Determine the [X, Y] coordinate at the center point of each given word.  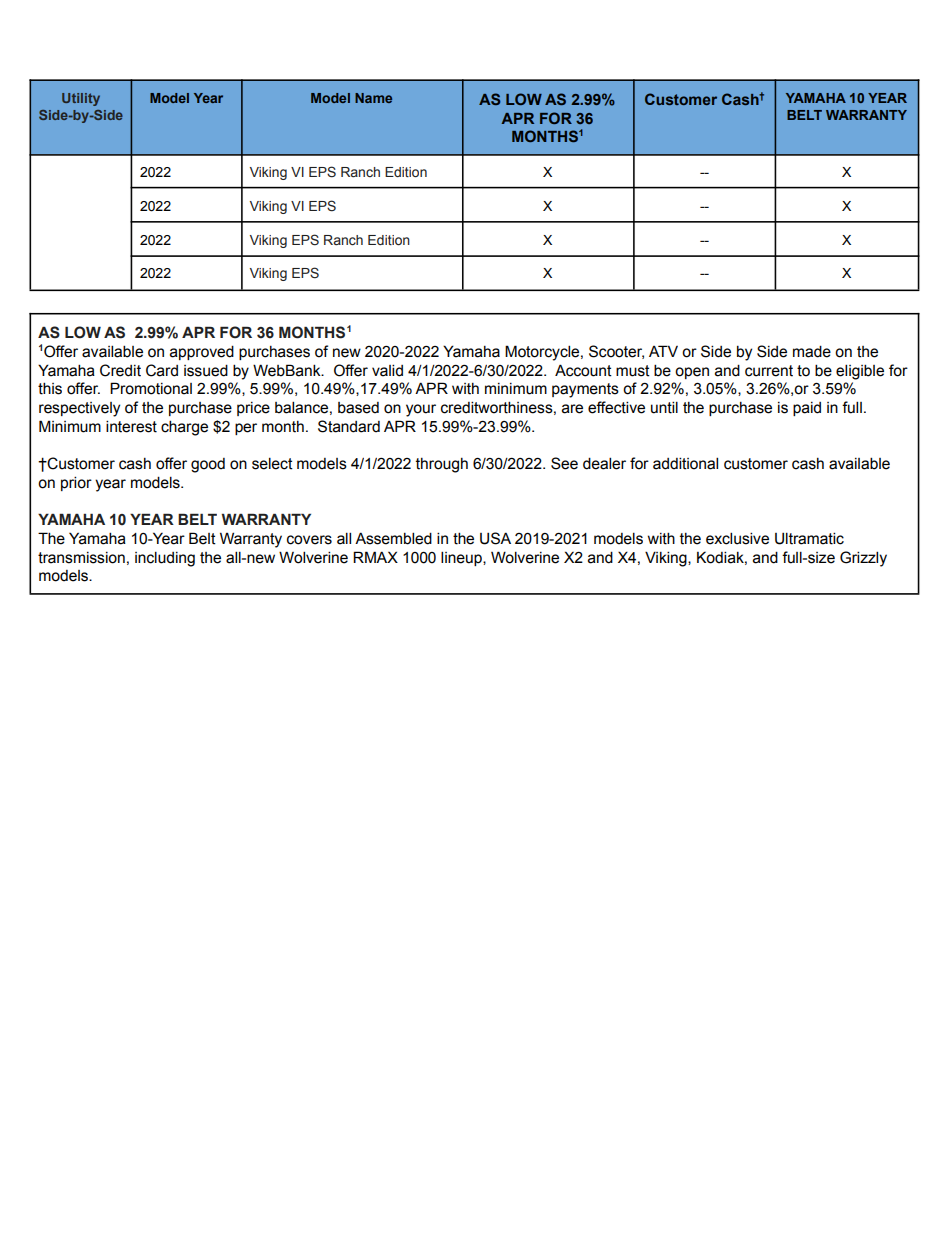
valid [387, 370]
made [812, 351]
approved [202, 352]
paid [807, 409]
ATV [663, 351]
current [769, 371]
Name [373, 98]
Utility [81, 99]
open [692, 373]
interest [131, 426]
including [165, 559]
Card [162, 370]
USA [495, 538]
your [421, 410]
